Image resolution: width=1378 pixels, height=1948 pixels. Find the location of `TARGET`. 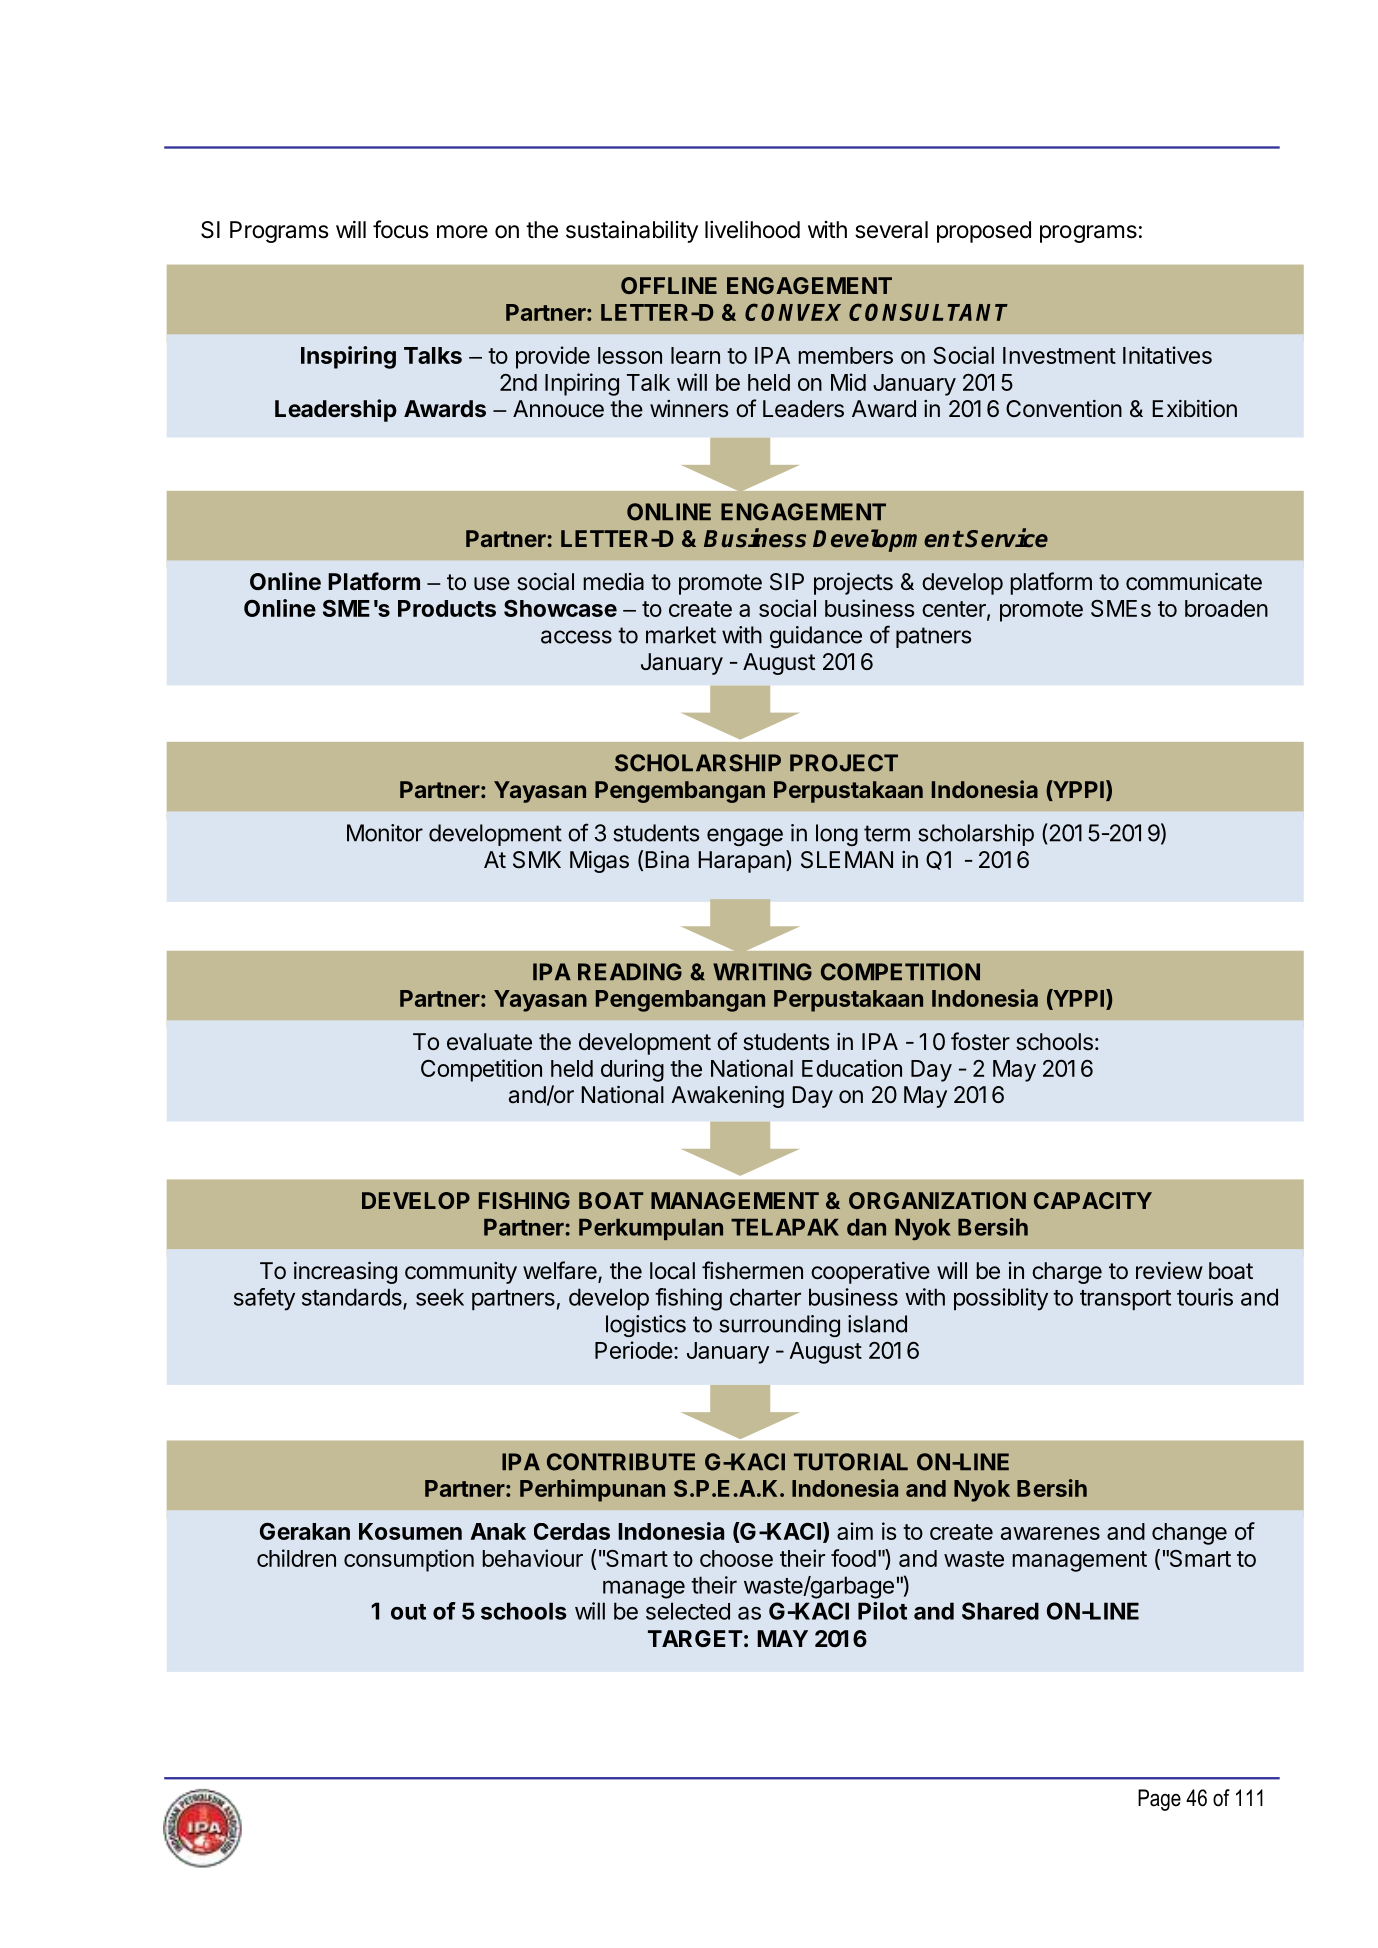

TARGET is located at coordinates (695, 1638).
